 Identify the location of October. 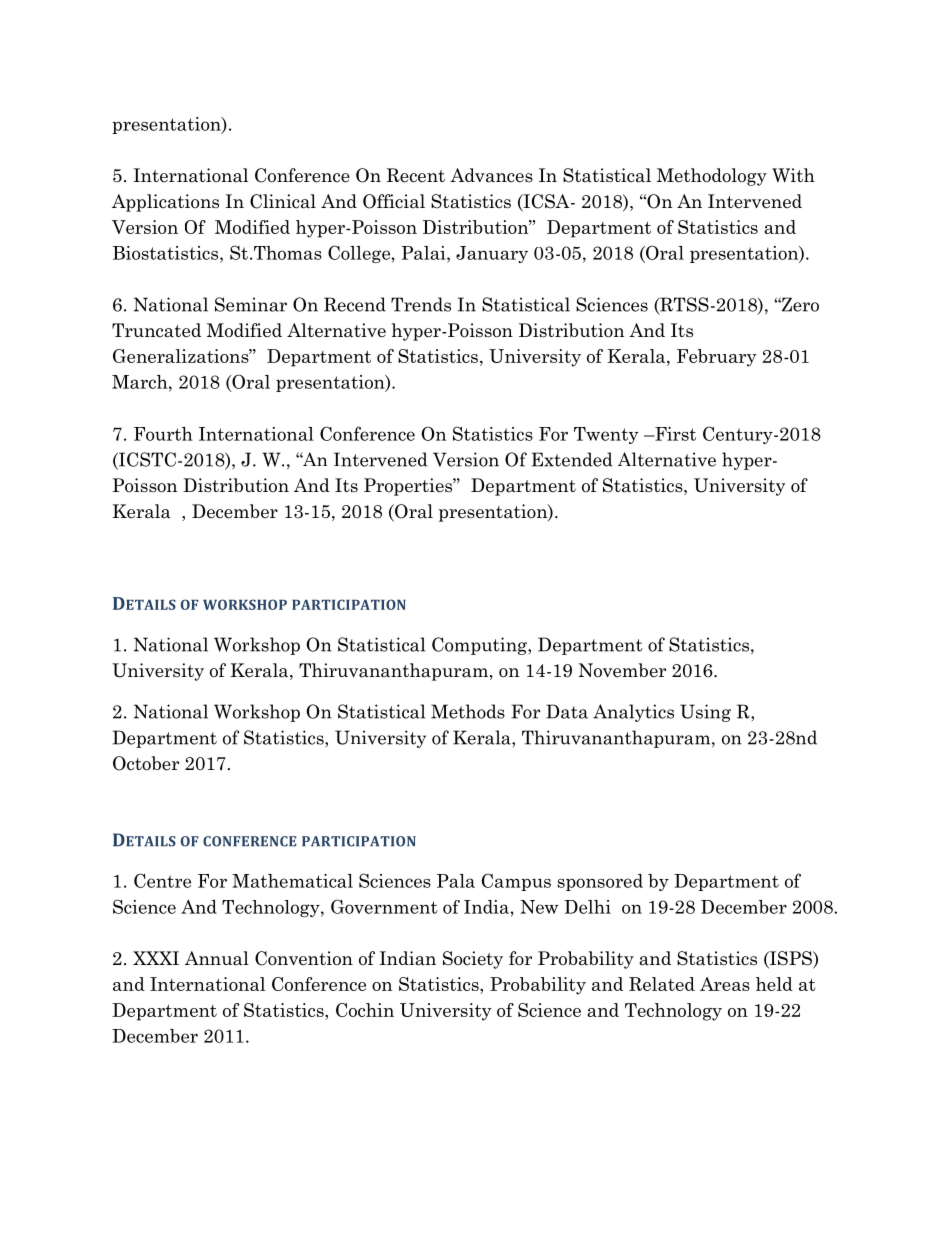
(146, 763).
